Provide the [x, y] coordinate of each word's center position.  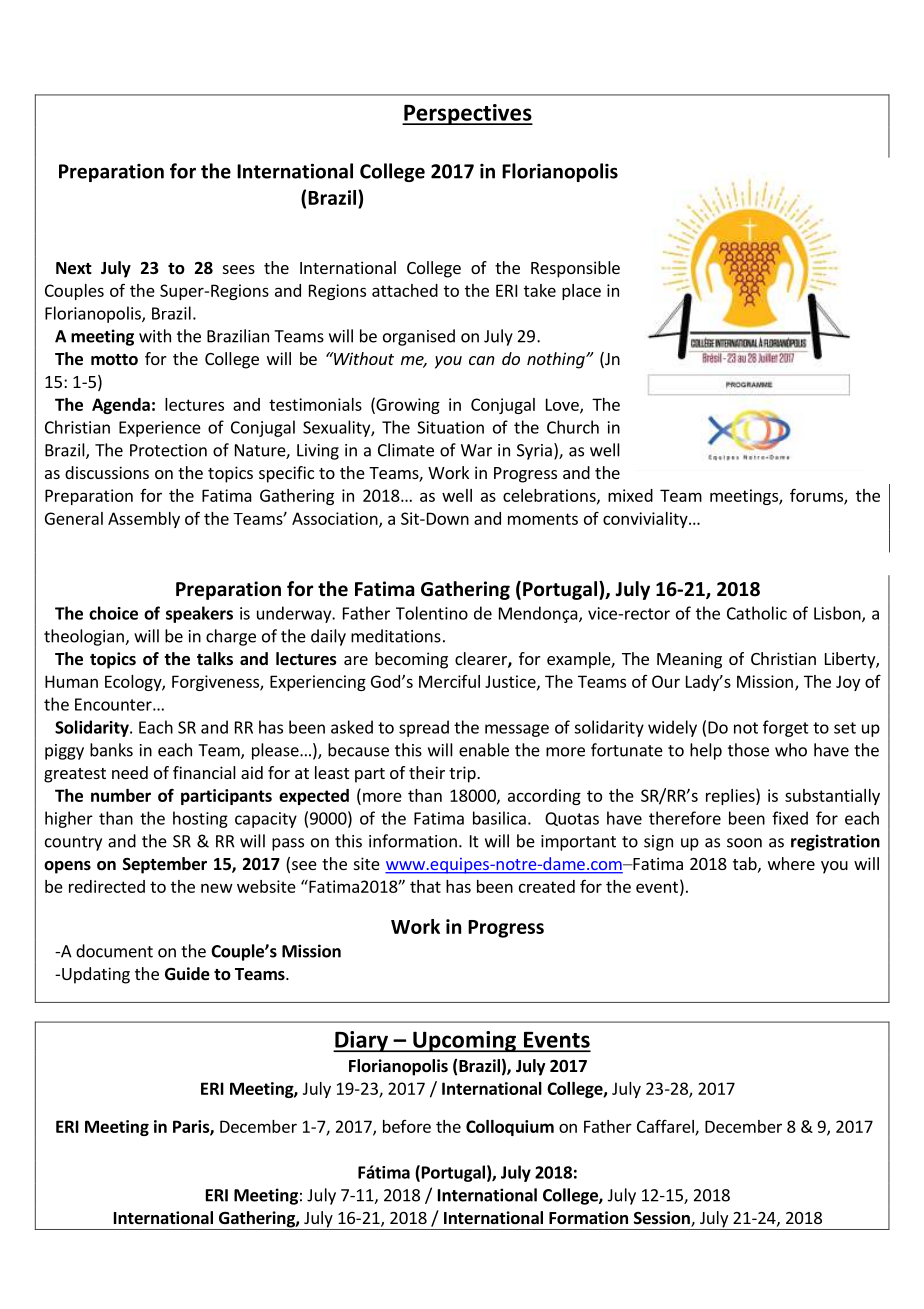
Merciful [449, 681]
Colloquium [510, 1128]
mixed [630, 495]
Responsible [575, 269]
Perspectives [467, 114]
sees [239, 269]
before [407, 1126]
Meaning [689, 660]
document [114, 951]
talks [215, 659]
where [791, 863]
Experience [160, 429]
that [425, 886]
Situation [450, 427]
